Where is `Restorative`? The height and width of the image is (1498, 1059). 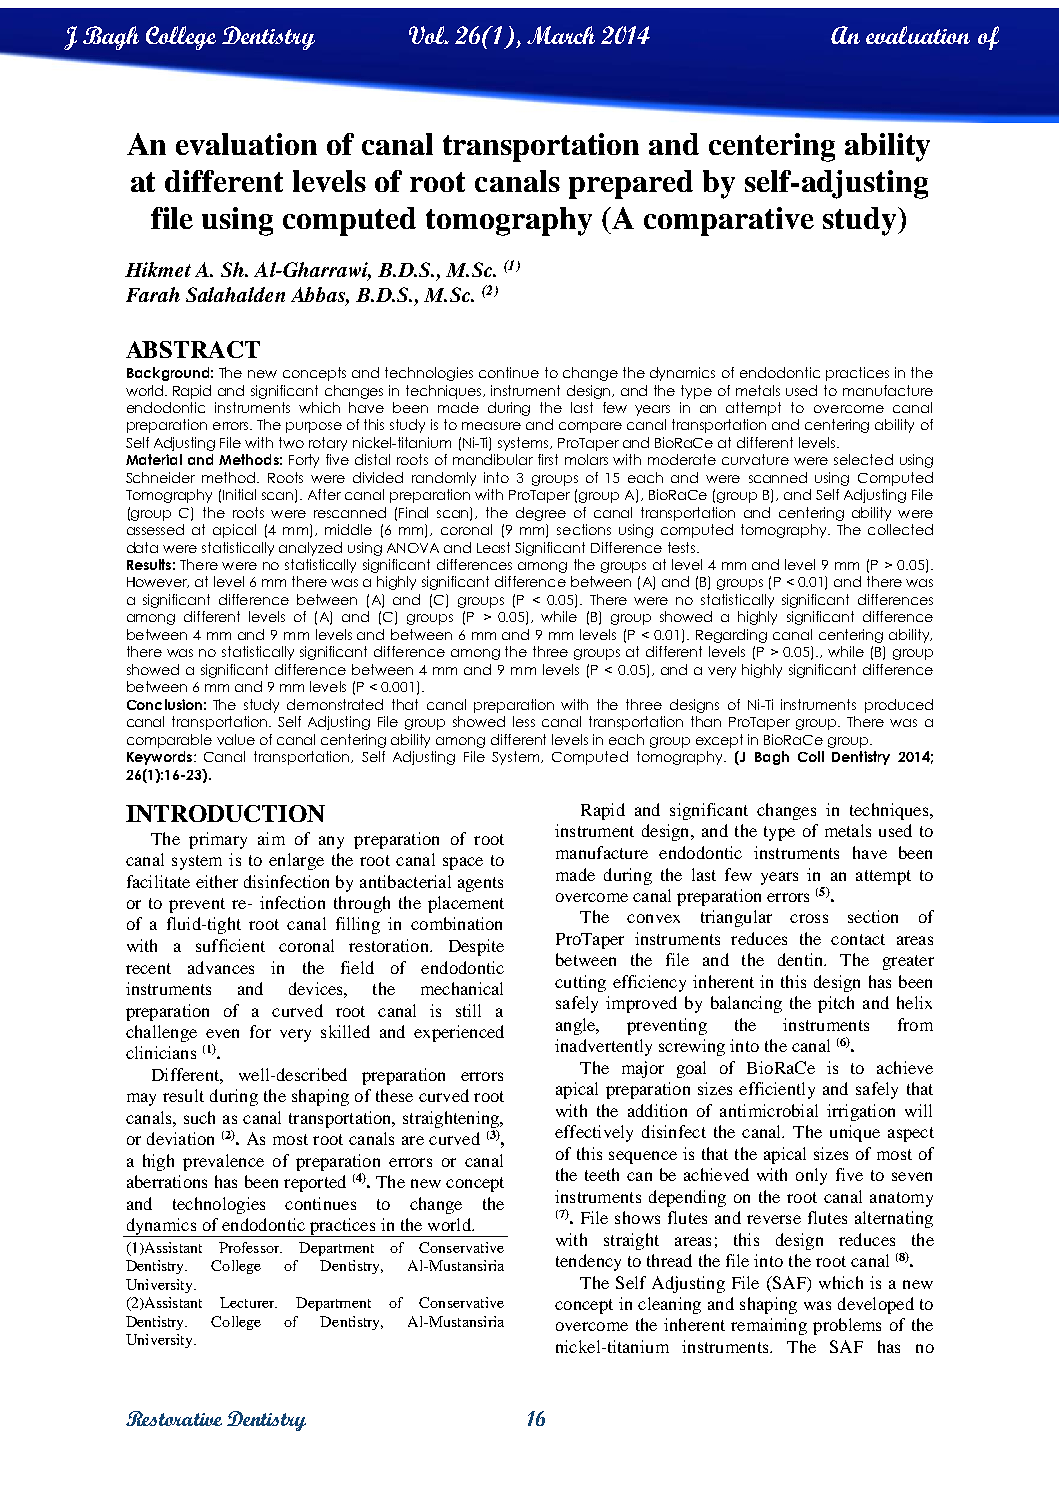 Restorative is located at coordinates (174, 1418).
